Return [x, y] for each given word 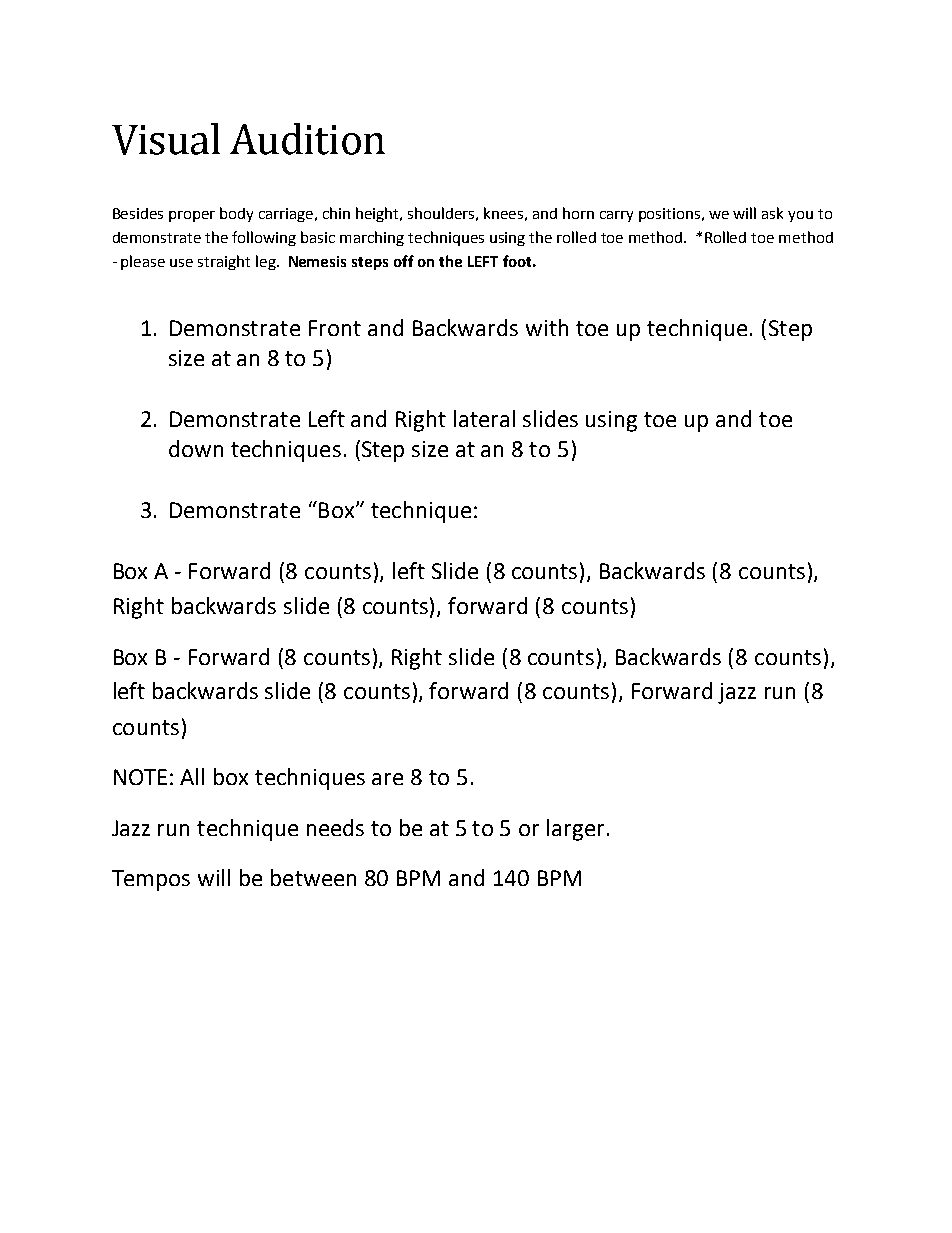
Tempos [151, 880]
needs [335, 827]
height [379, 214]
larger [575, 830]
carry [616, 216]
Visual [166, 139]
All [192, 776]
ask [772, 213]
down [196, 448]
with [547, 327]
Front [335, 328]
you [800, 216]
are [387, 779]
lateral [484, 418]
